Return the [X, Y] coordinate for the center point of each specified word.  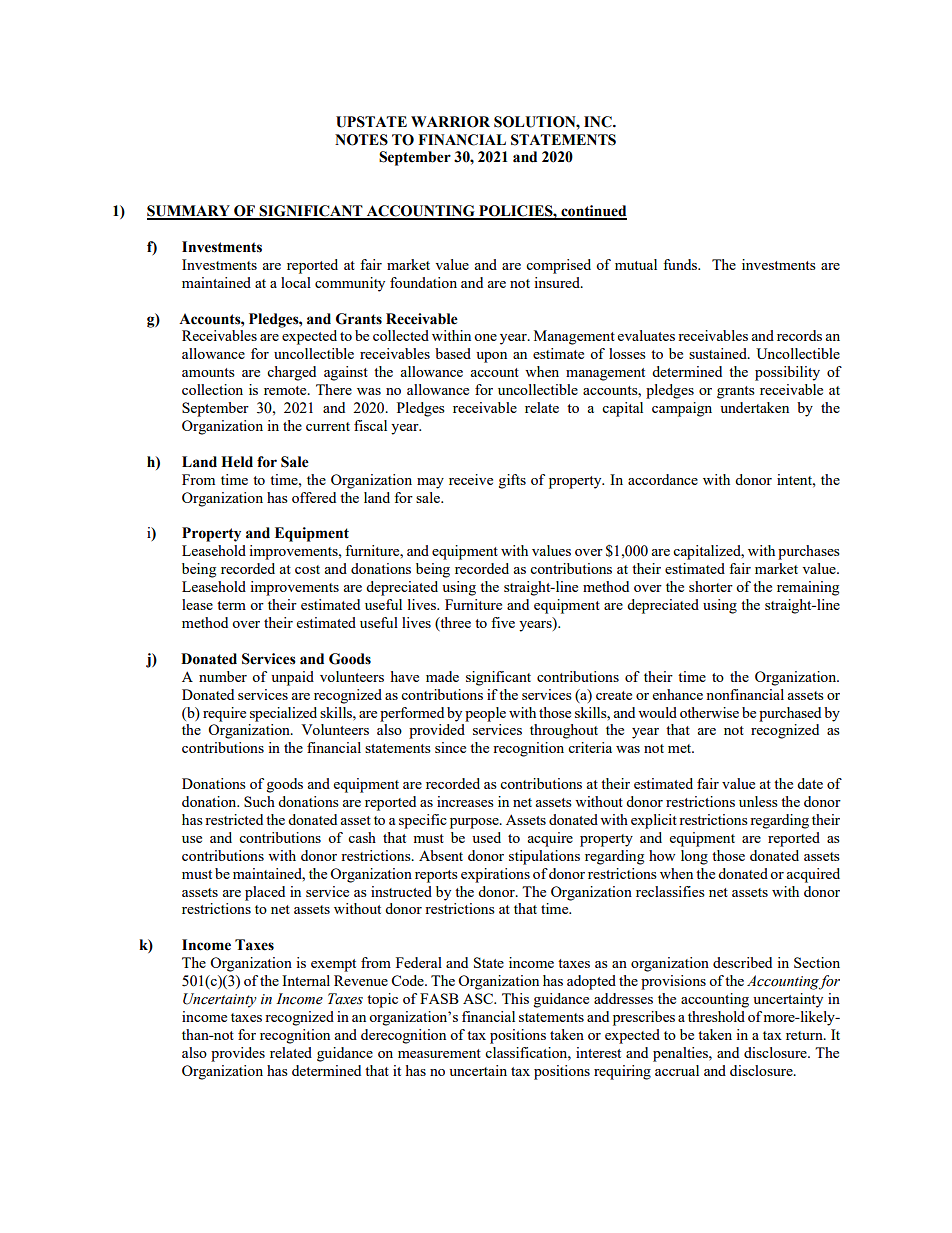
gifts [512, 481]
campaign [682, 409]
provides [238, 1054]
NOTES [361, 140]
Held [237, 462]
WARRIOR [450, 122]
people [485, 714]
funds [681, 264]
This [515, 998]
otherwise [709, 712]
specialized [283, 714]
